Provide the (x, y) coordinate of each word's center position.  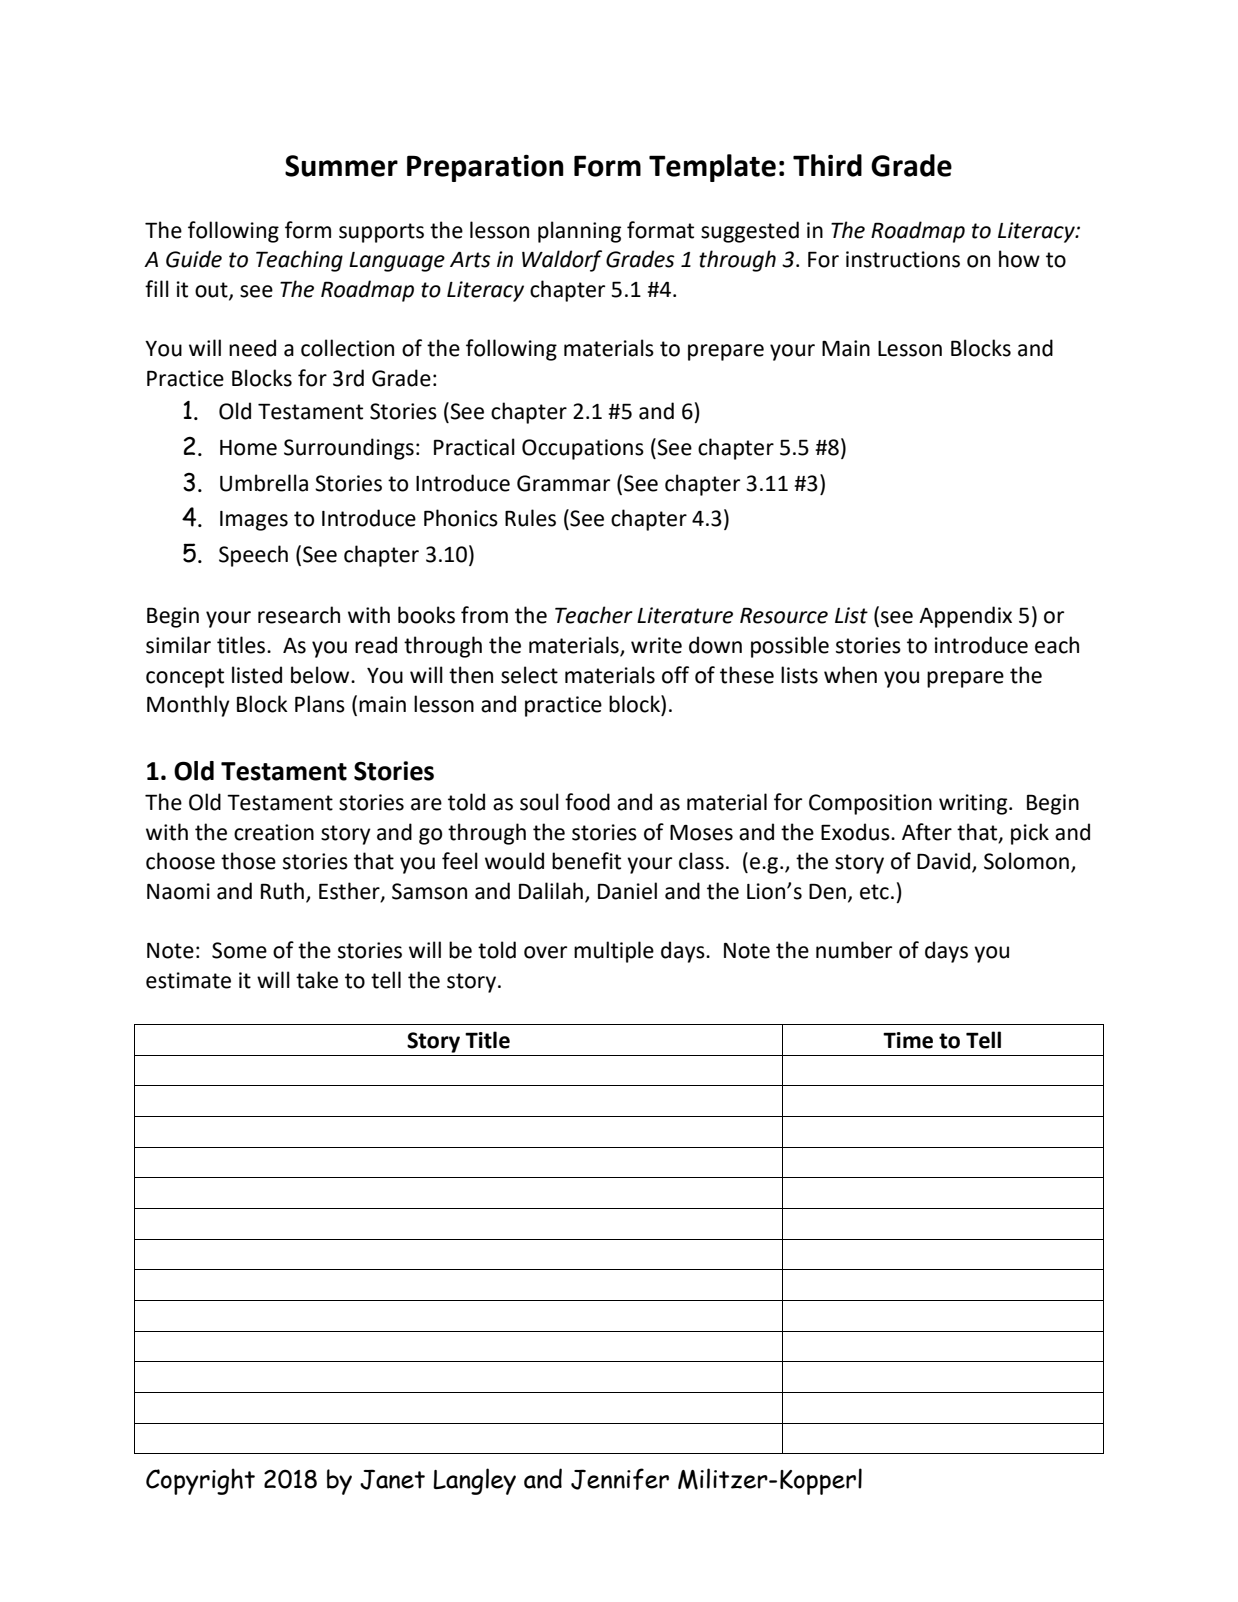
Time (908, 1040)
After (927, 832)
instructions (903, 259)
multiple (614, 952)
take (317, 980)
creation (274, 832)
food (587, 802)
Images (254, 521)
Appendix (965, 617)
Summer (341, 166)
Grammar (563, 483)
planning (579, 232)
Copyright (200, 1481)
